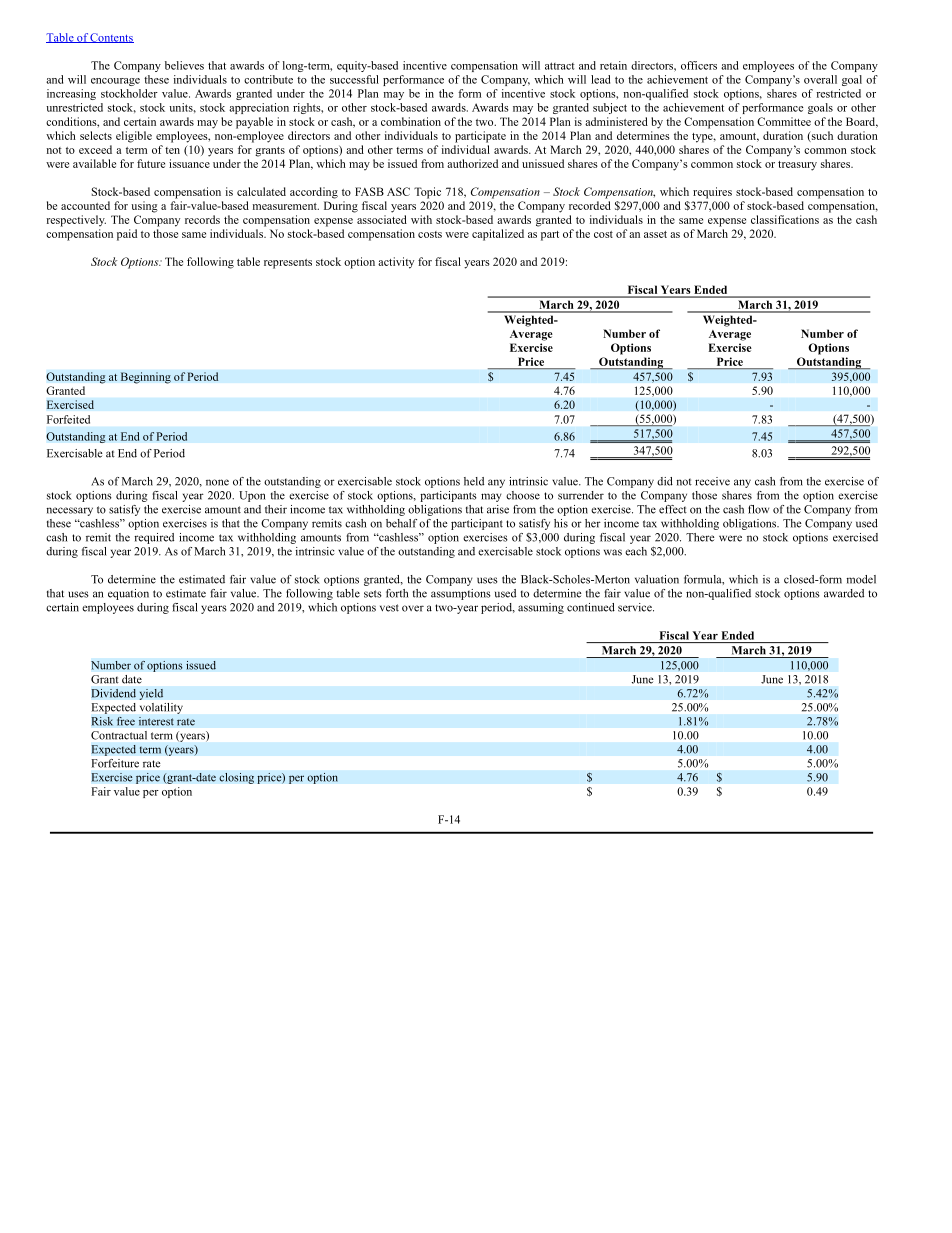  Describe the element at coordinates (699, 65) in the screenshot. I see `officers` at that location.
